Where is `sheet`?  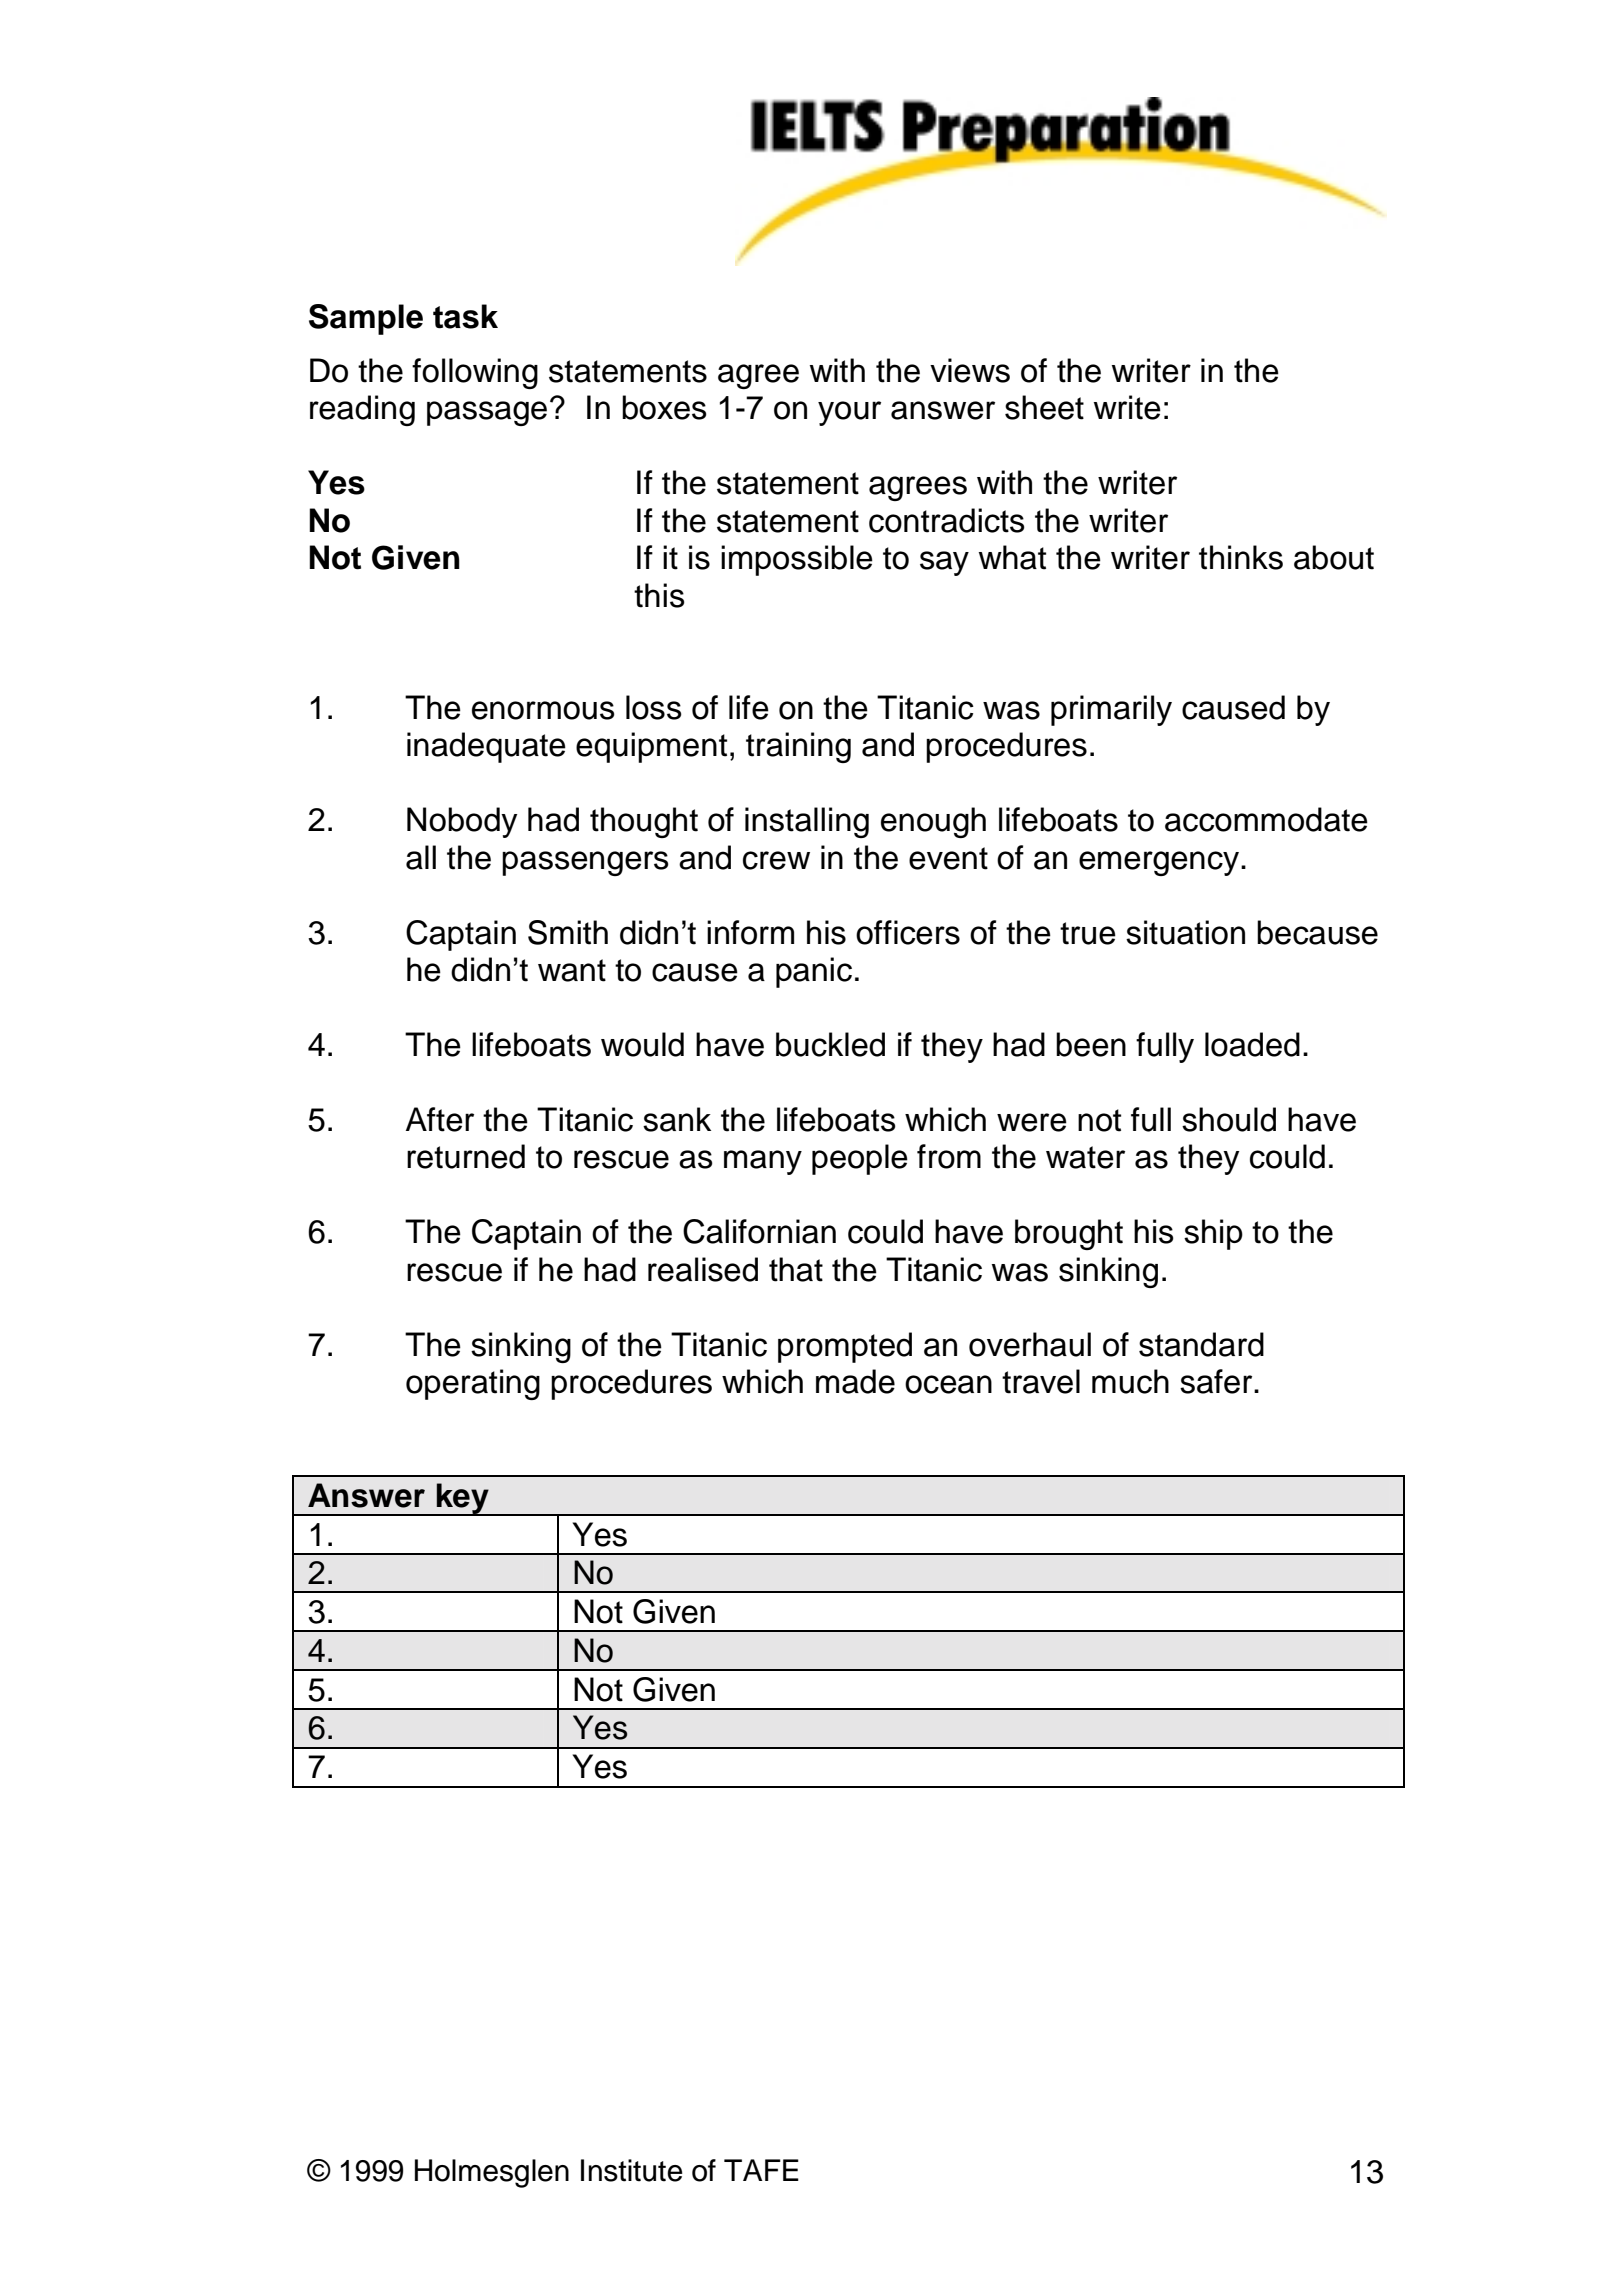 sheet is located at coordinates (1044, 407).
